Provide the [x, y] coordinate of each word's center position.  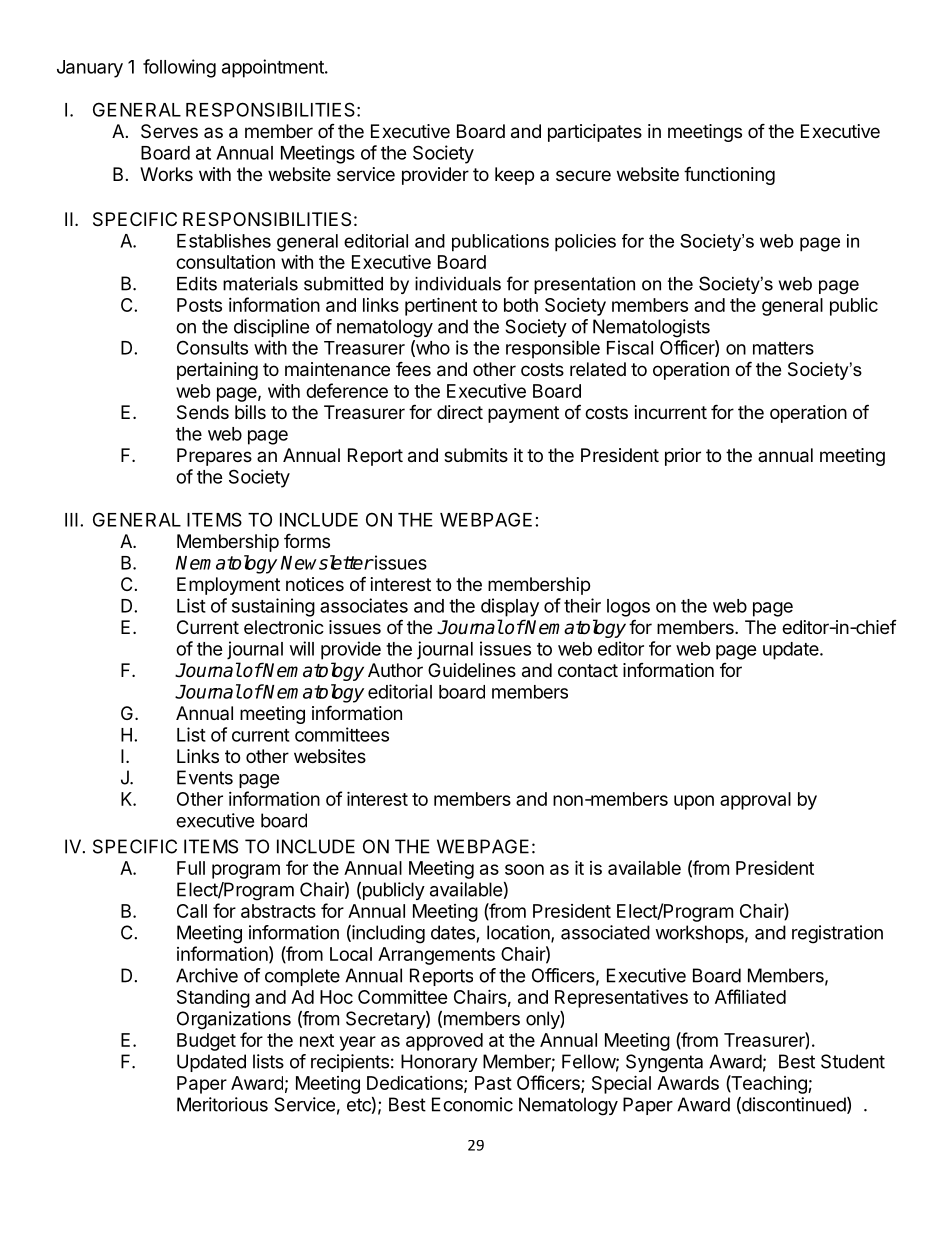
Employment [228, 586]
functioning [729, 175]
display [510, 607]
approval [755, 801]
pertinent [441, 306]
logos [628, 608]
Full [191, 868]
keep [514, 176]
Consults [212, 347]
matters [783, 348]
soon [524, 869]
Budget [206, 1042]
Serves [169, 131]
